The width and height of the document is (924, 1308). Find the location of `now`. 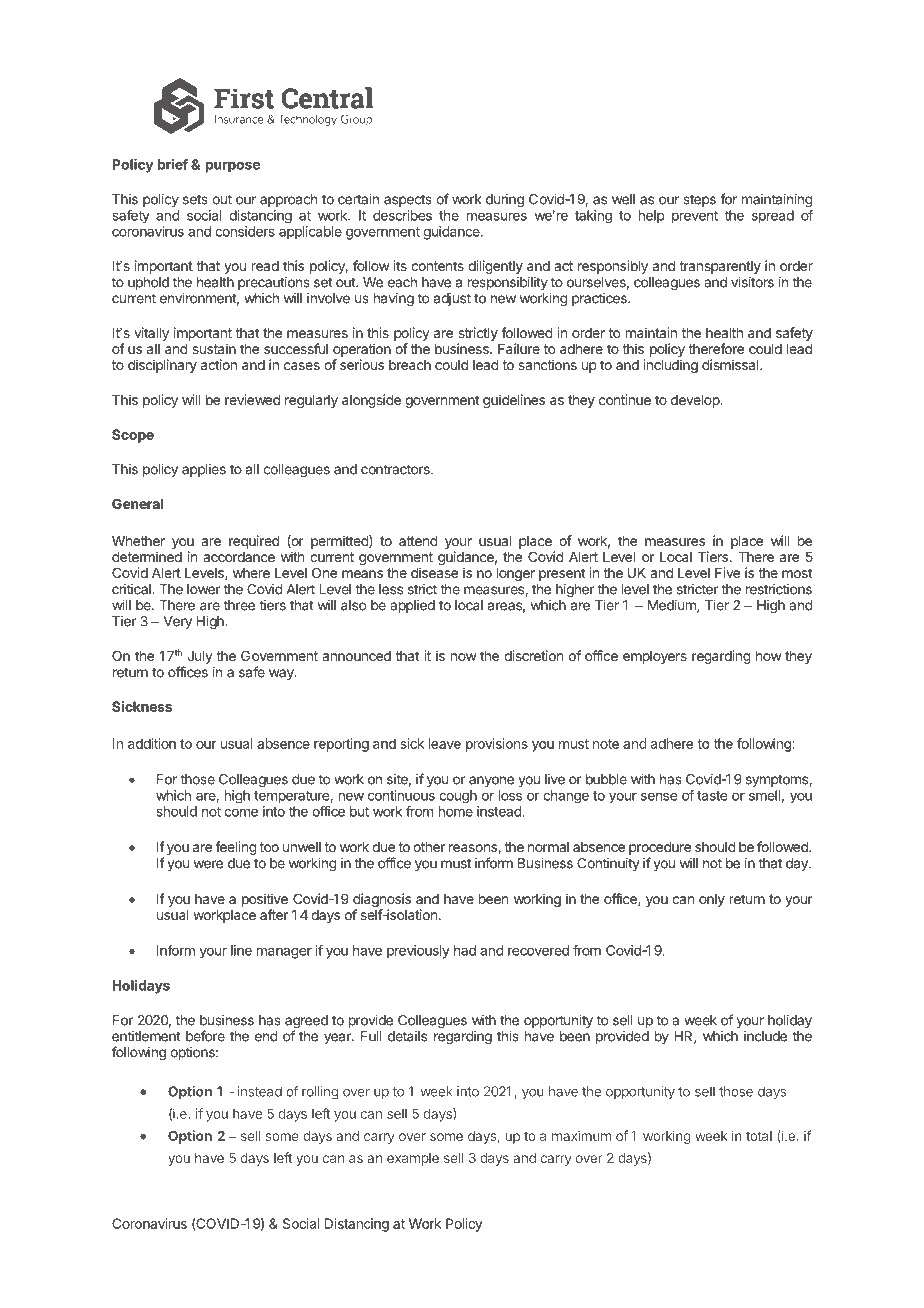

now is located at coordinates (464, 657).
